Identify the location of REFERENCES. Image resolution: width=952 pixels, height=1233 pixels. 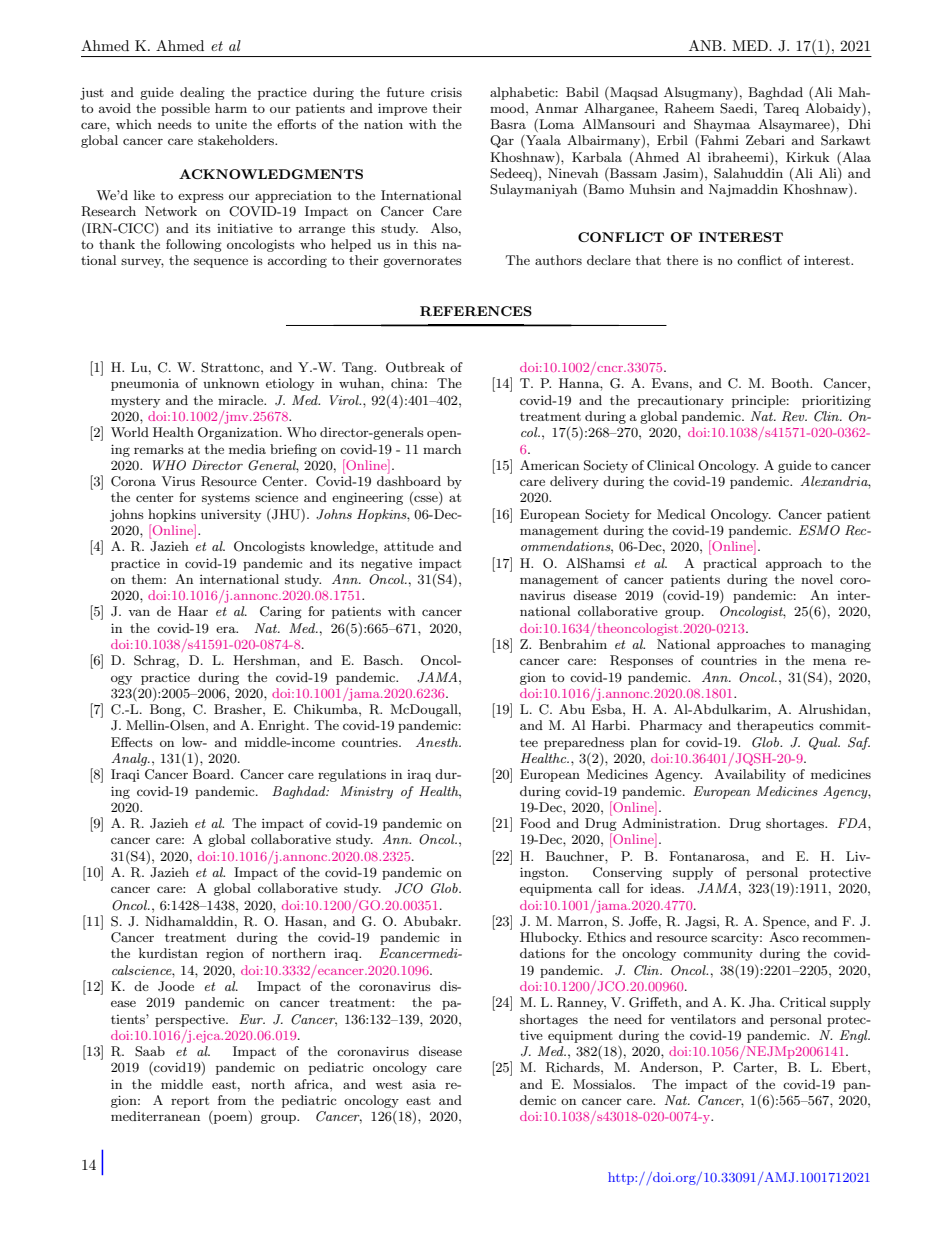
(476, 311).
